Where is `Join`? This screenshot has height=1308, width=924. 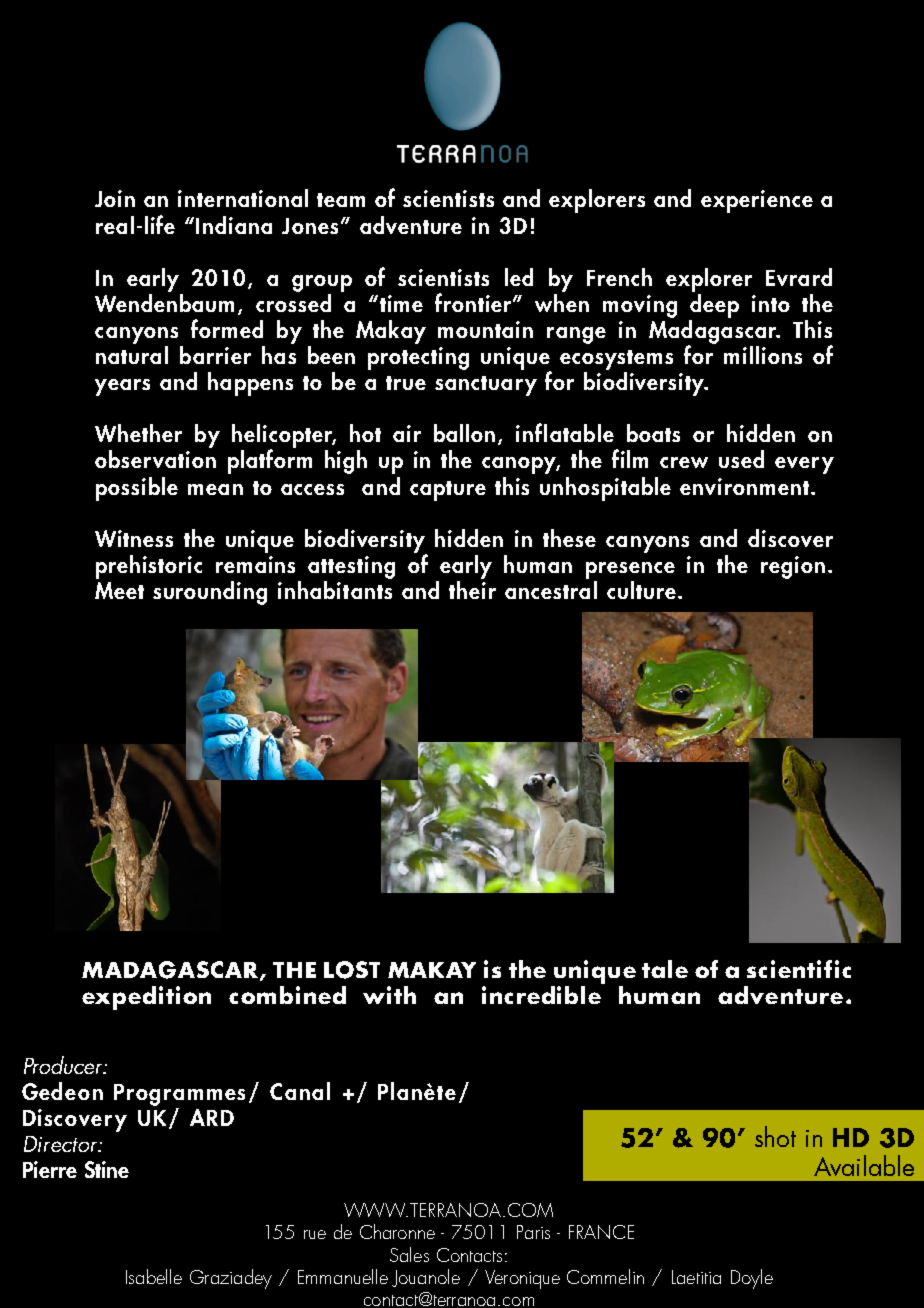 Join is located at coordinates (115, 198).
